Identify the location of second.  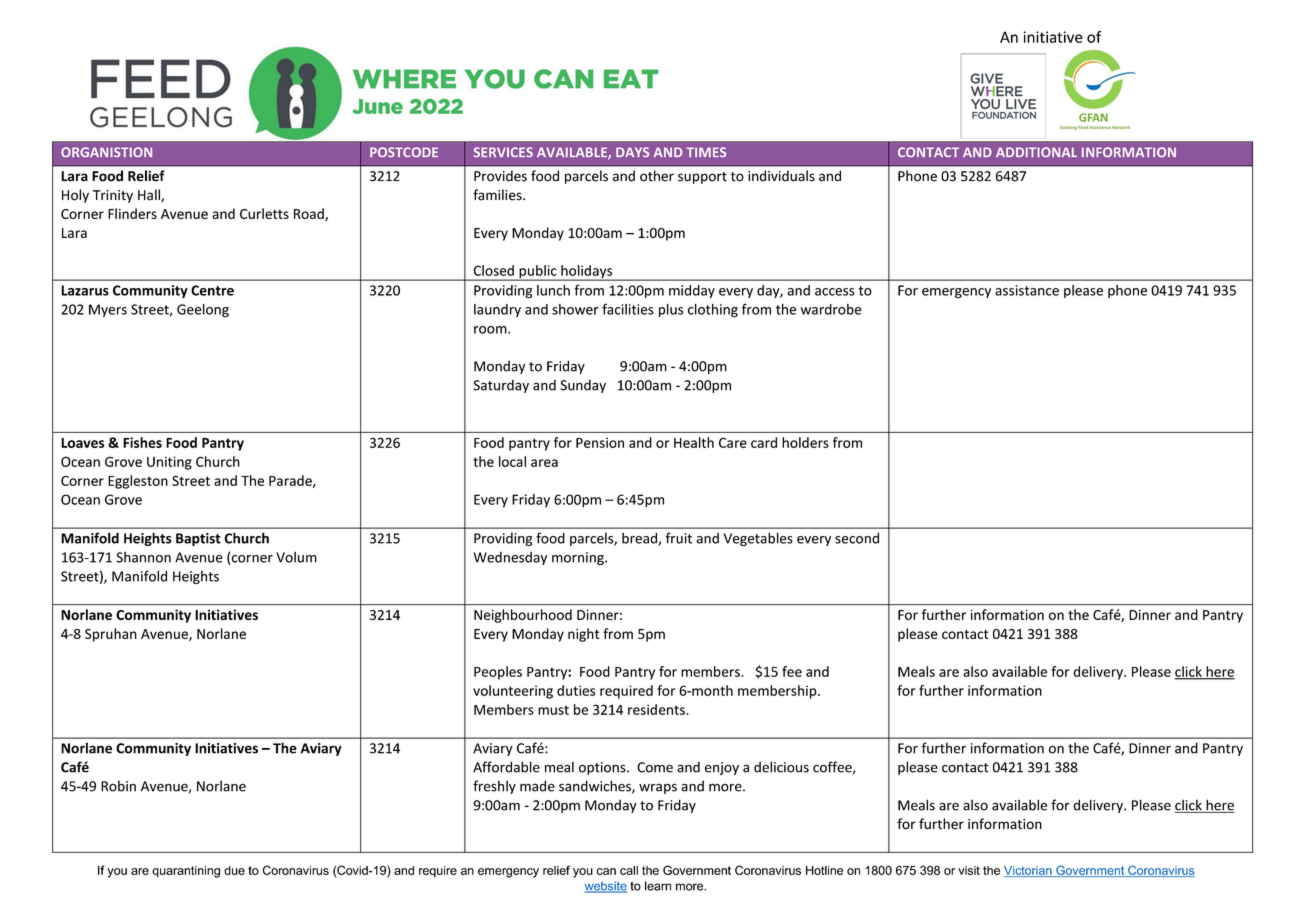
(857, 538).
